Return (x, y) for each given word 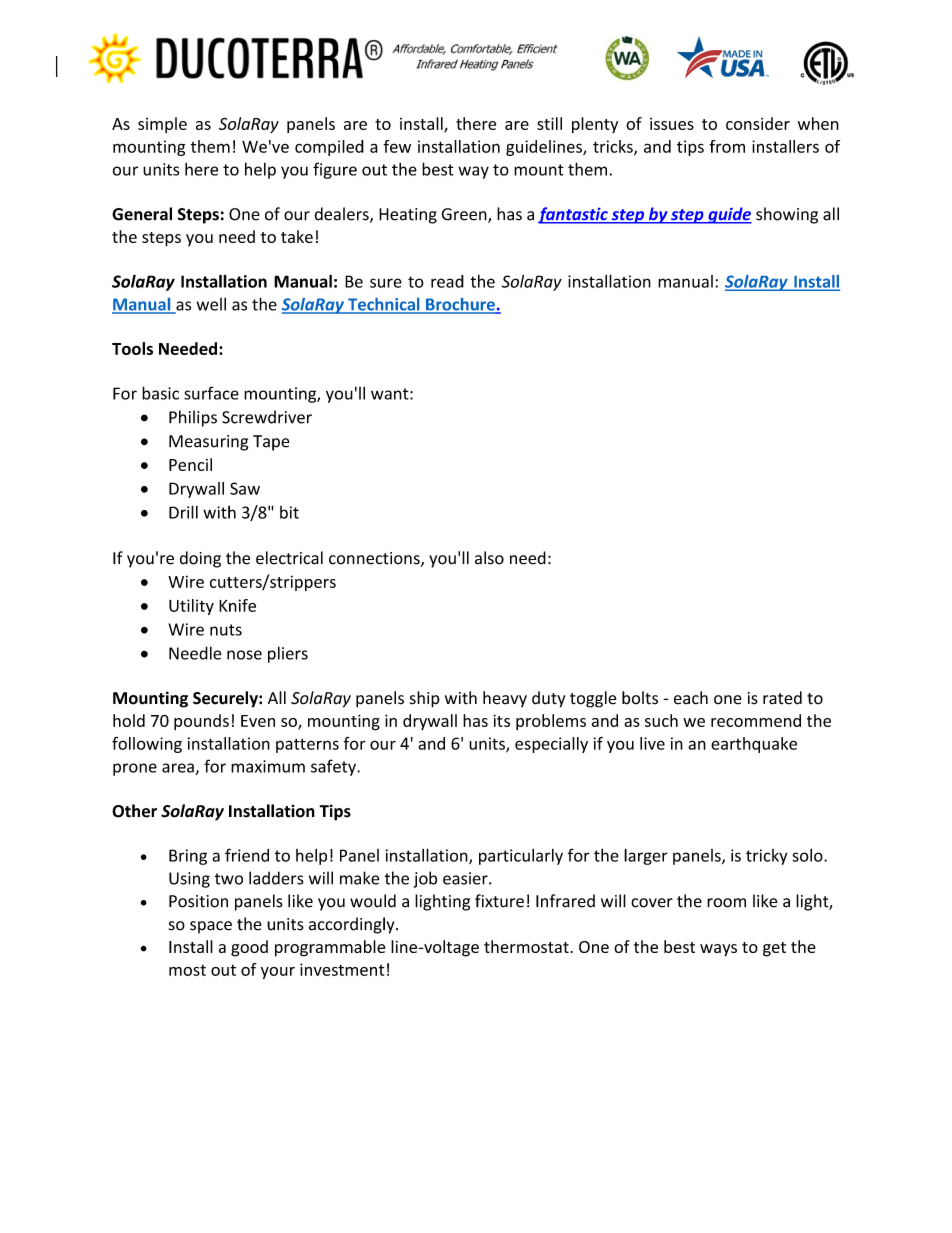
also (489, 558)
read (447, 281)
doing (200, 559)
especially (551, 745)
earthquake (754, 745)
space (211, 927)
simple (162, 125)
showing (787, 215)
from (727, 146)
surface (211, 393)
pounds (201, 722)
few (397, 146)
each (691, 698)
